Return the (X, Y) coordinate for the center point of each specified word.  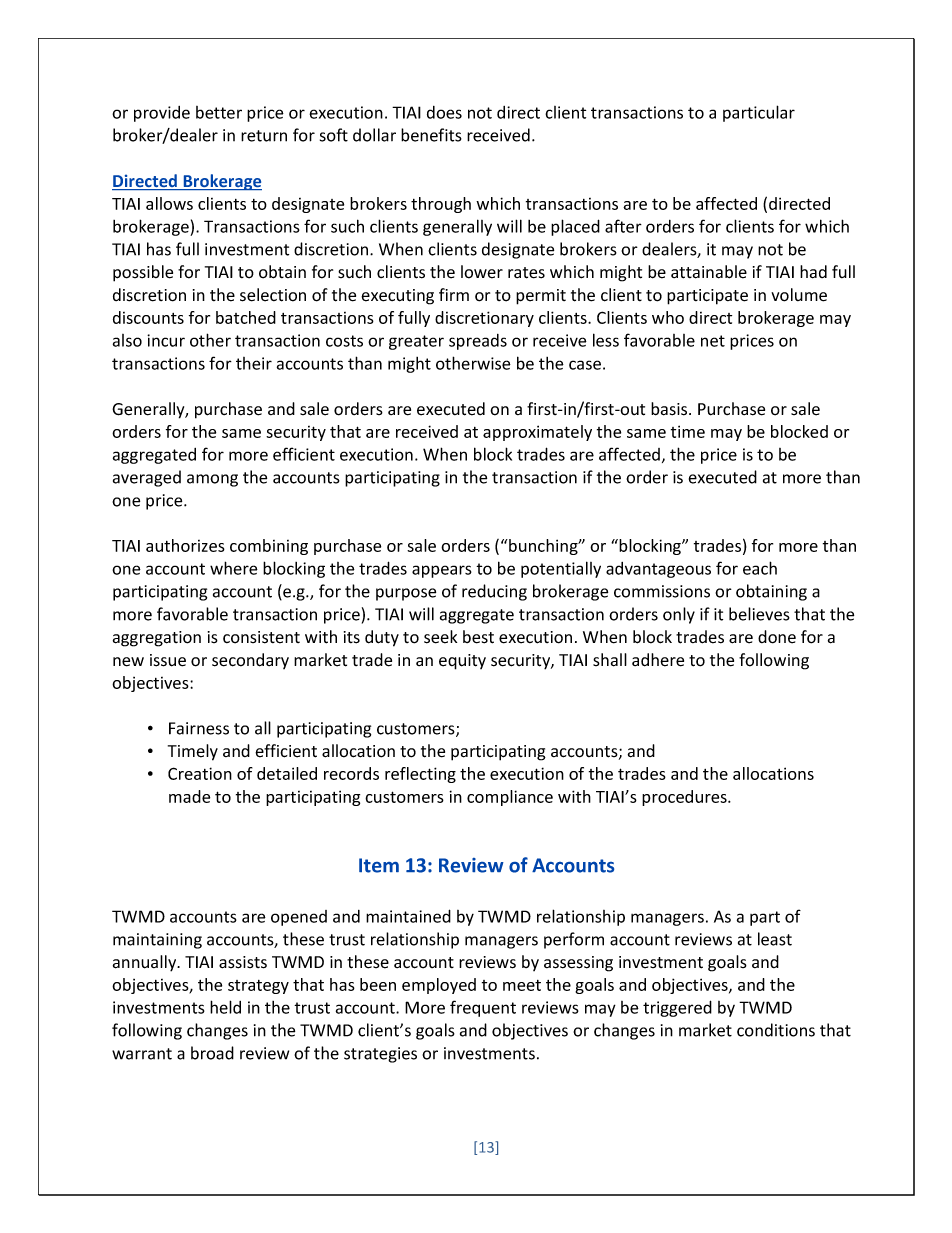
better (219, 112)
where (234, 568)
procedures (685, 798)
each (760, 568)
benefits (431, 135)
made (189, 796)
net (713, 341)
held (225, 1007)
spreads (478, 342)
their (254, 363)
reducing (494, 592)
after (623, 226)
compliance (510, 798)
